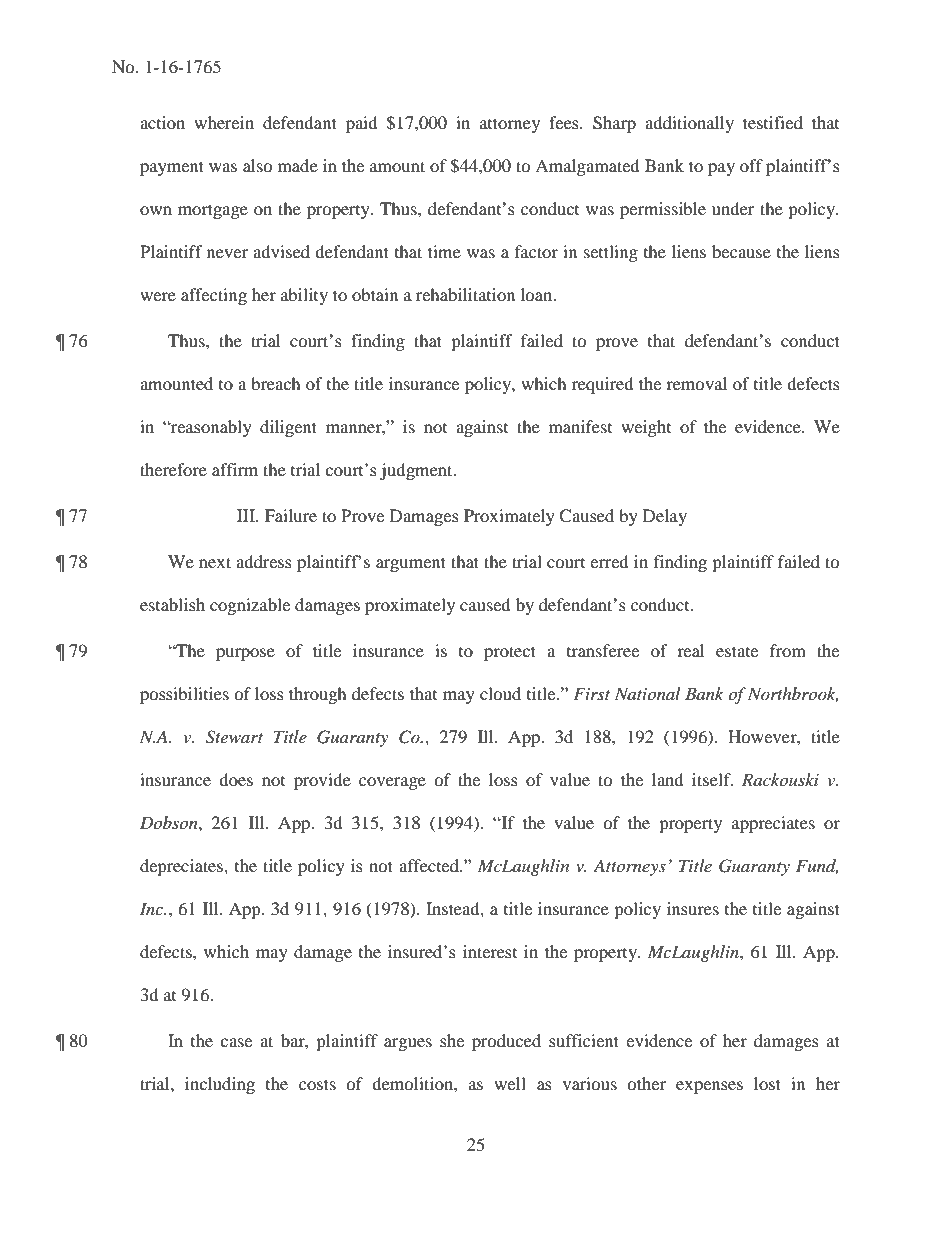 This screenshot has width=952, height=1233. Describe the element at coordinates (235, 469) in the screenshot. I see `affirm` at that location.
